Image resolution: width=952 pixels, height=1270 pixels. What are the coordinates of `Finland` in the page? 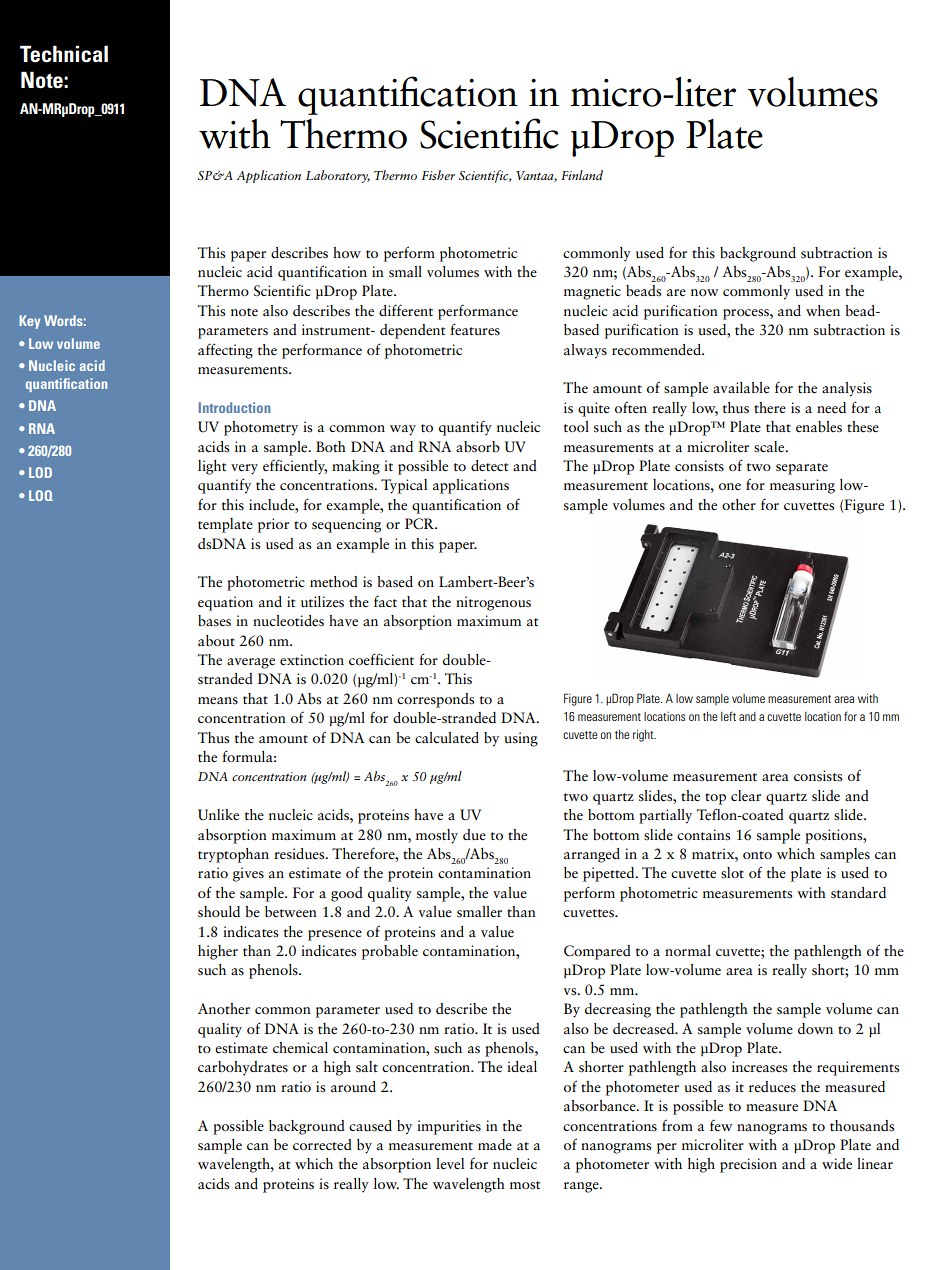 It's located at (582, 175).
